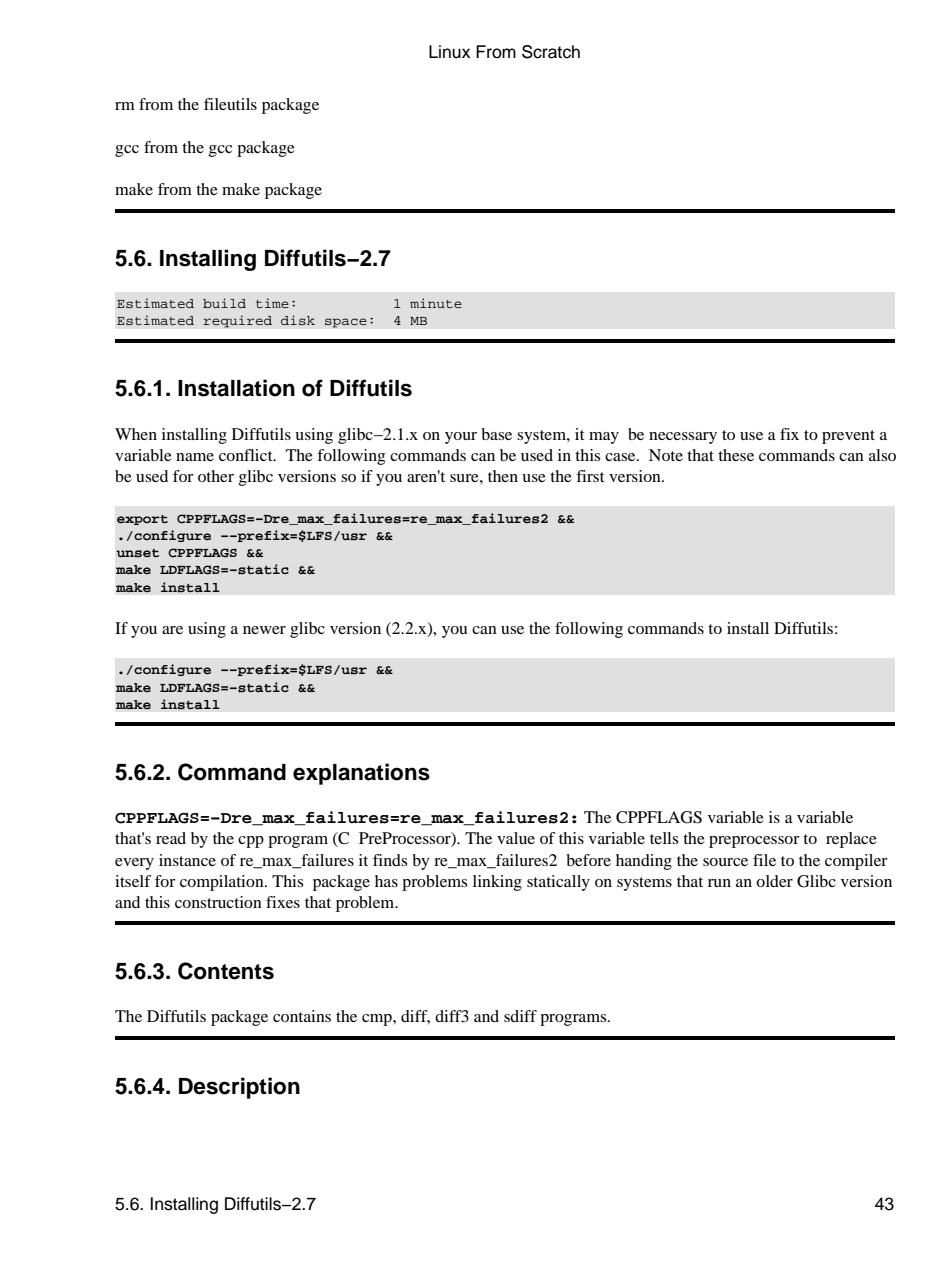 This document has height=1268, width=952. I want to click on Linux, so click(449, 52).
